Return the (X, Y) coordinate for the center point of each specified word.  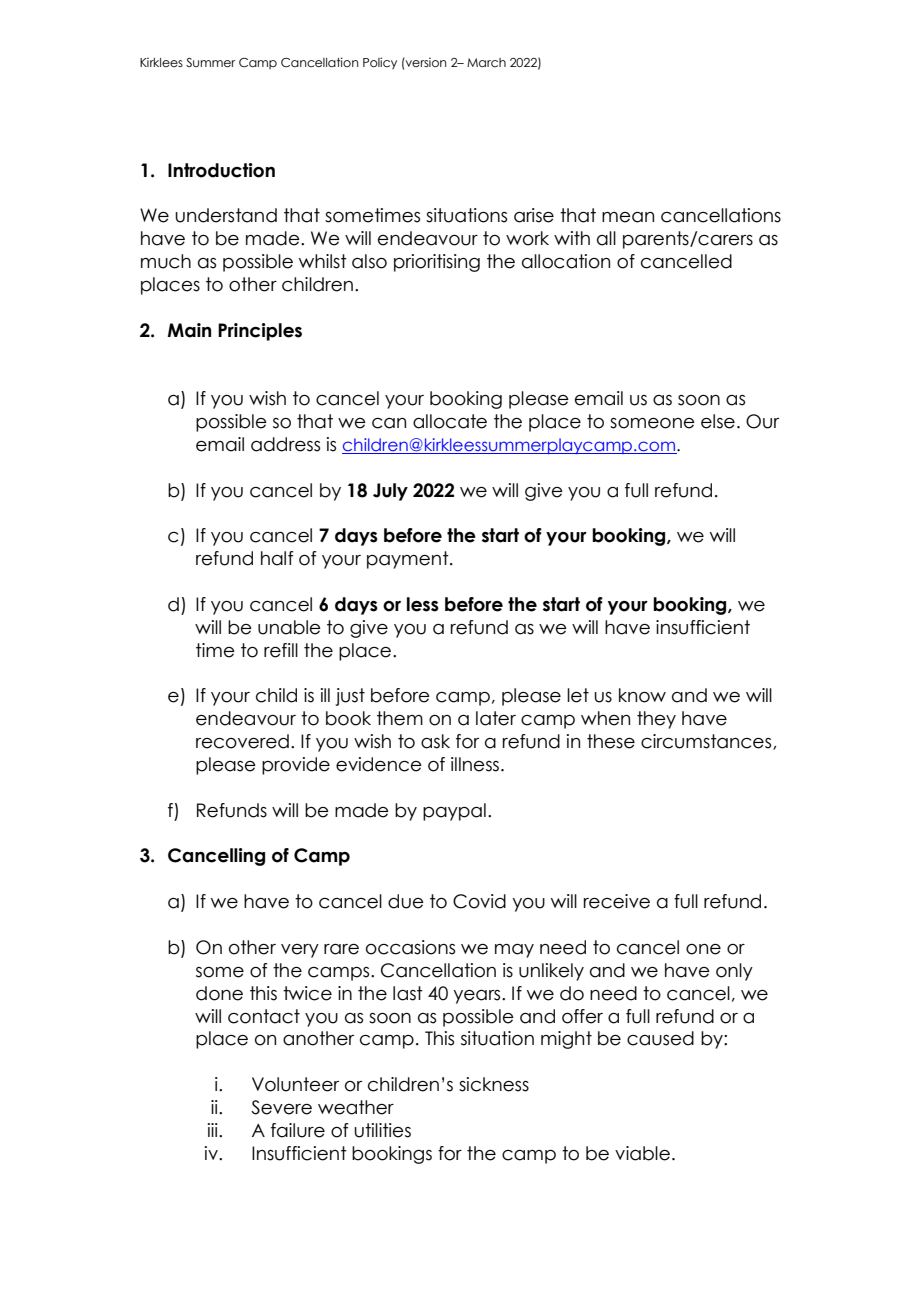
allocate (450, 421)
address (285, 444)
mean (628, 217)
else (718, 421)
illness (475, 764)
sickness (494, 1084)
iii (214, 1130)
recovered (242, 741)
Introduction (221, 170)
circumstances (707, 742)
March (486, 62)
